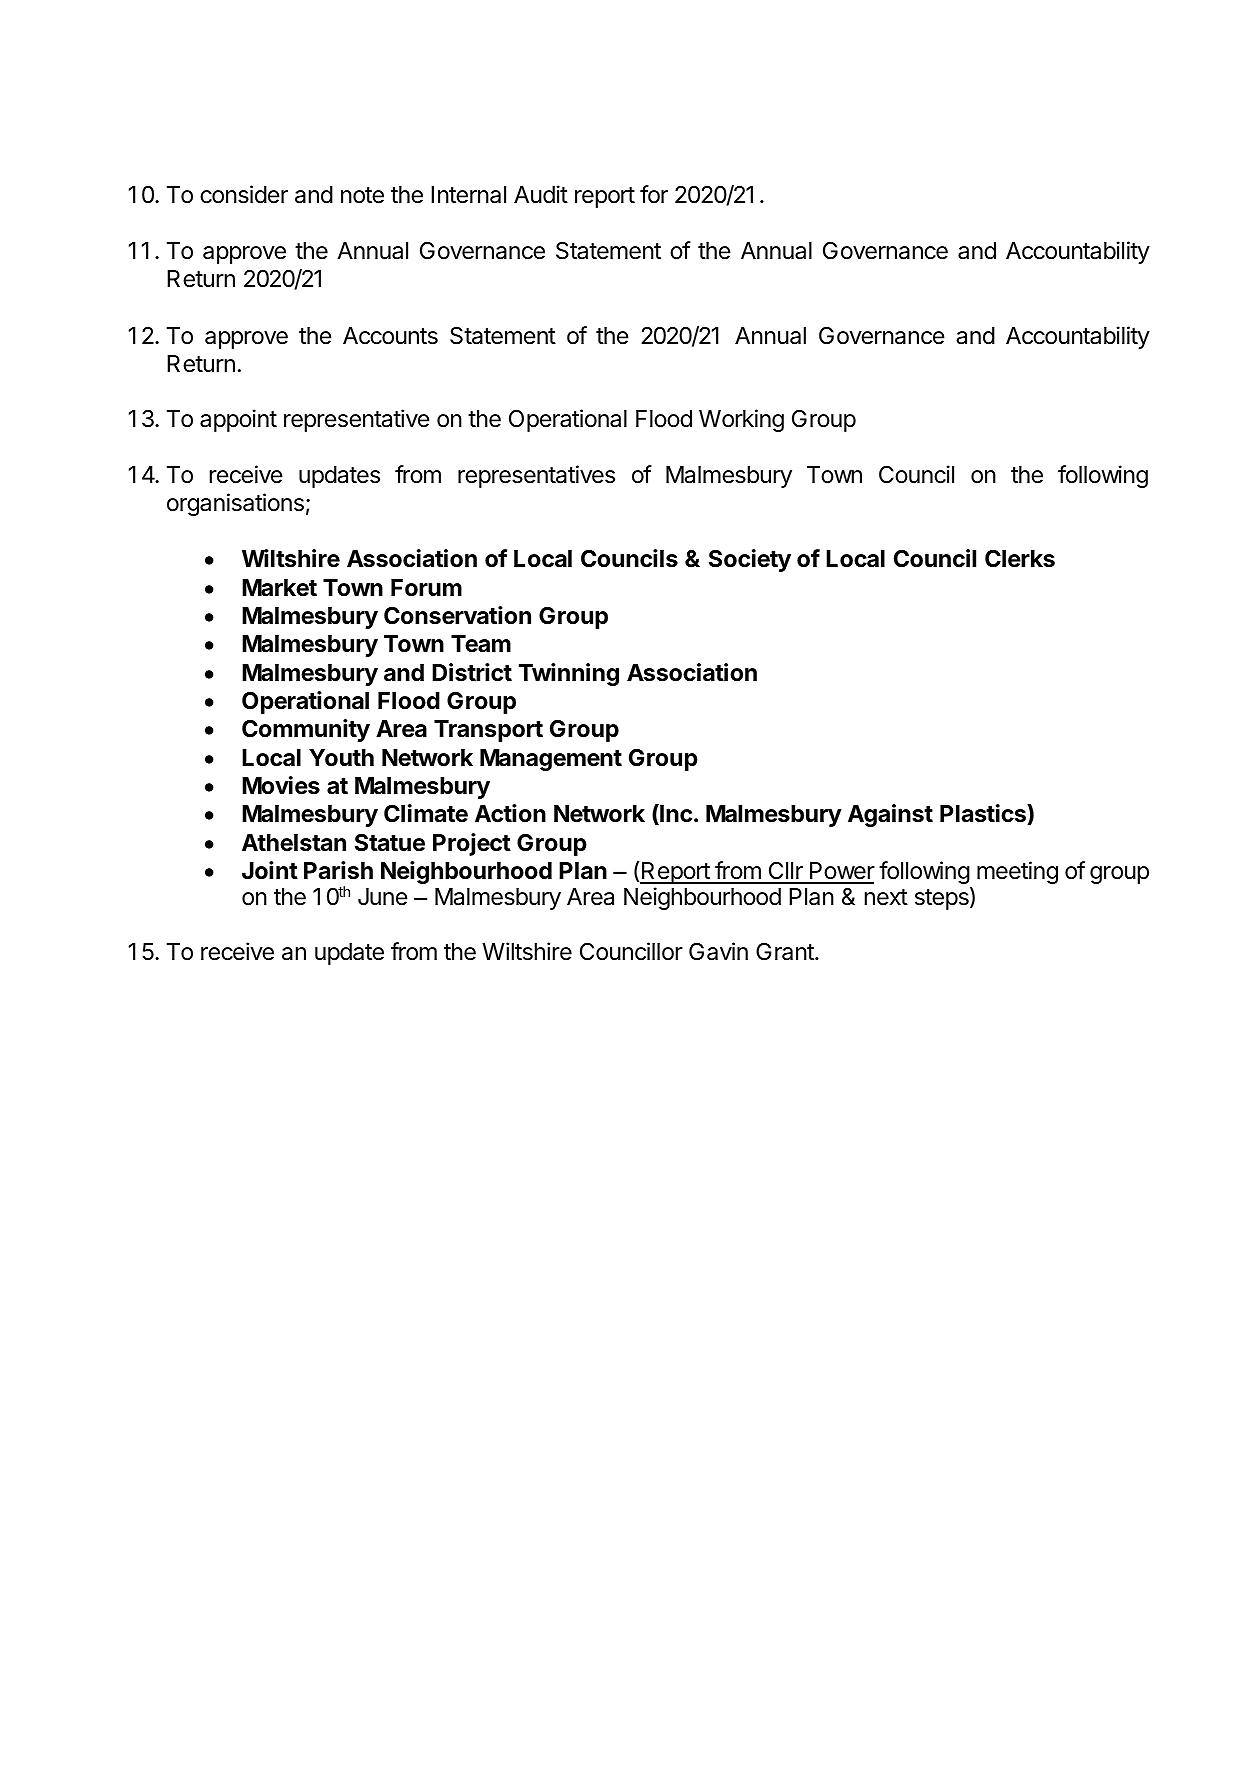 This image has width=1259, height=1779. What do you see at coordinates (741, 420) in the image?
I see `Working` at bounding box center [741, 420].
